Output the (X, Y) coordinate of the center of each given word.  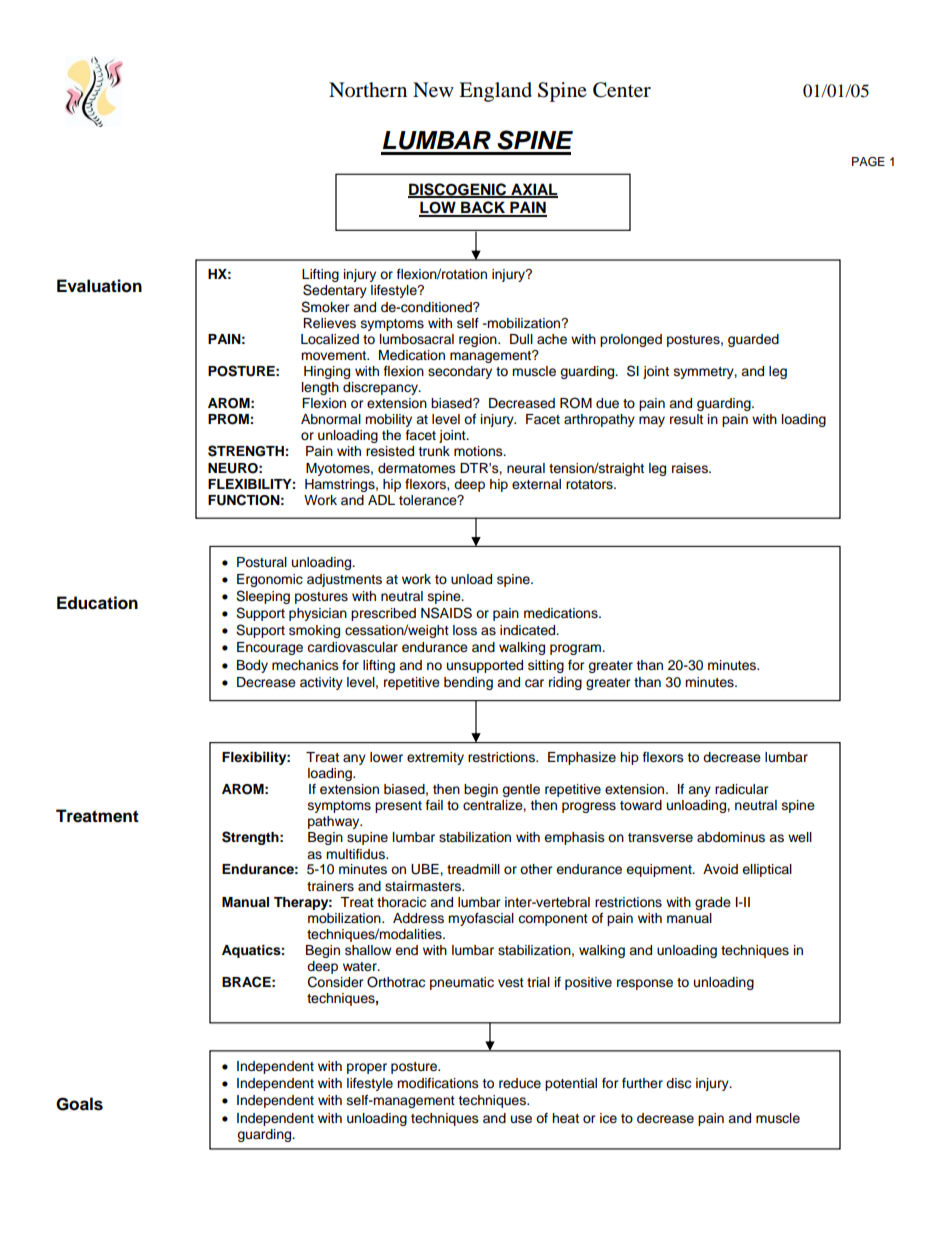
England (495, 92)
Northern (368, 90)
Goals (79, 1104)
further (642, 1083)
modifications (438, 1083)
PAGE (868, 162)
